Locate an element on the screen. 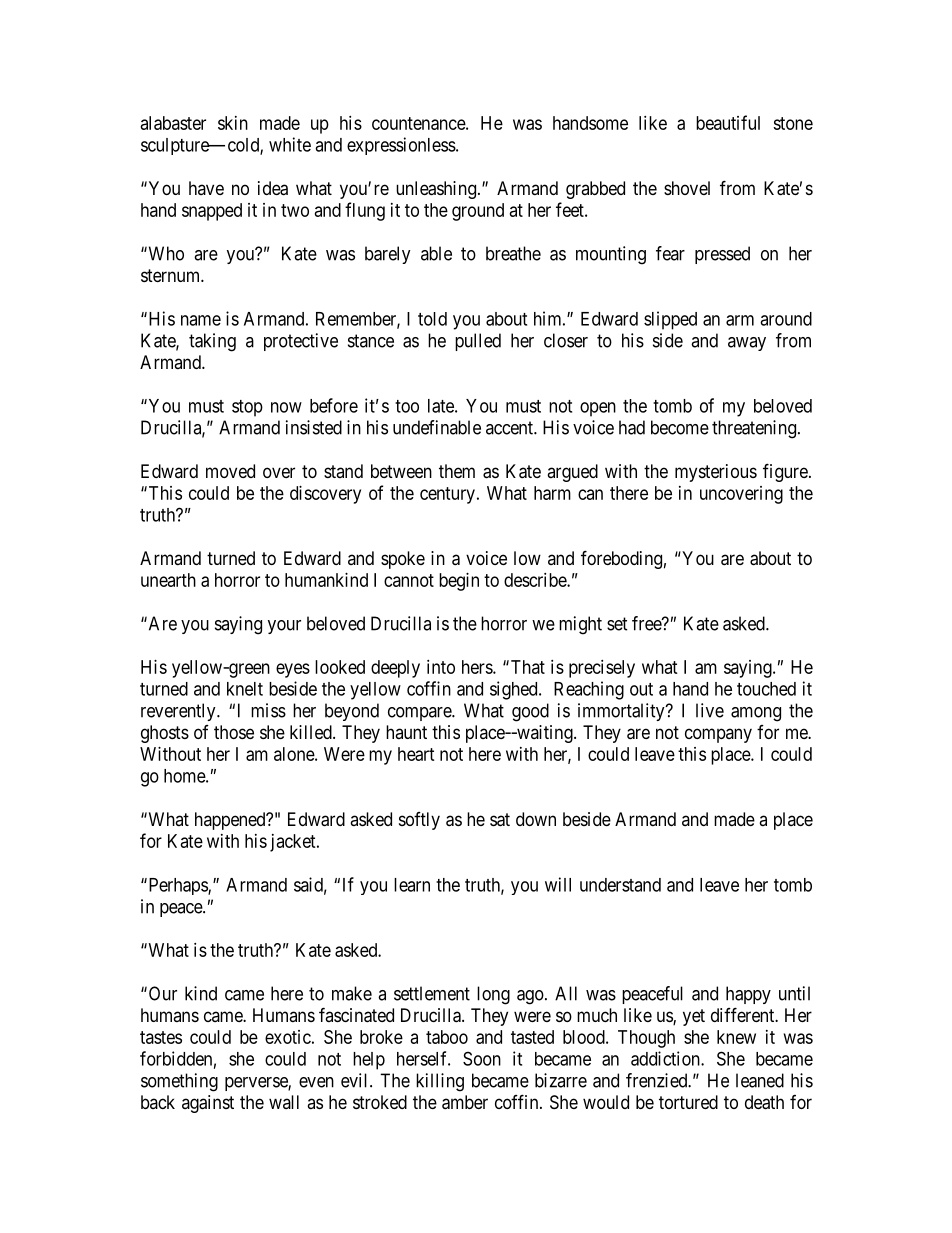  knelt is located at coordinates (245, 689).
